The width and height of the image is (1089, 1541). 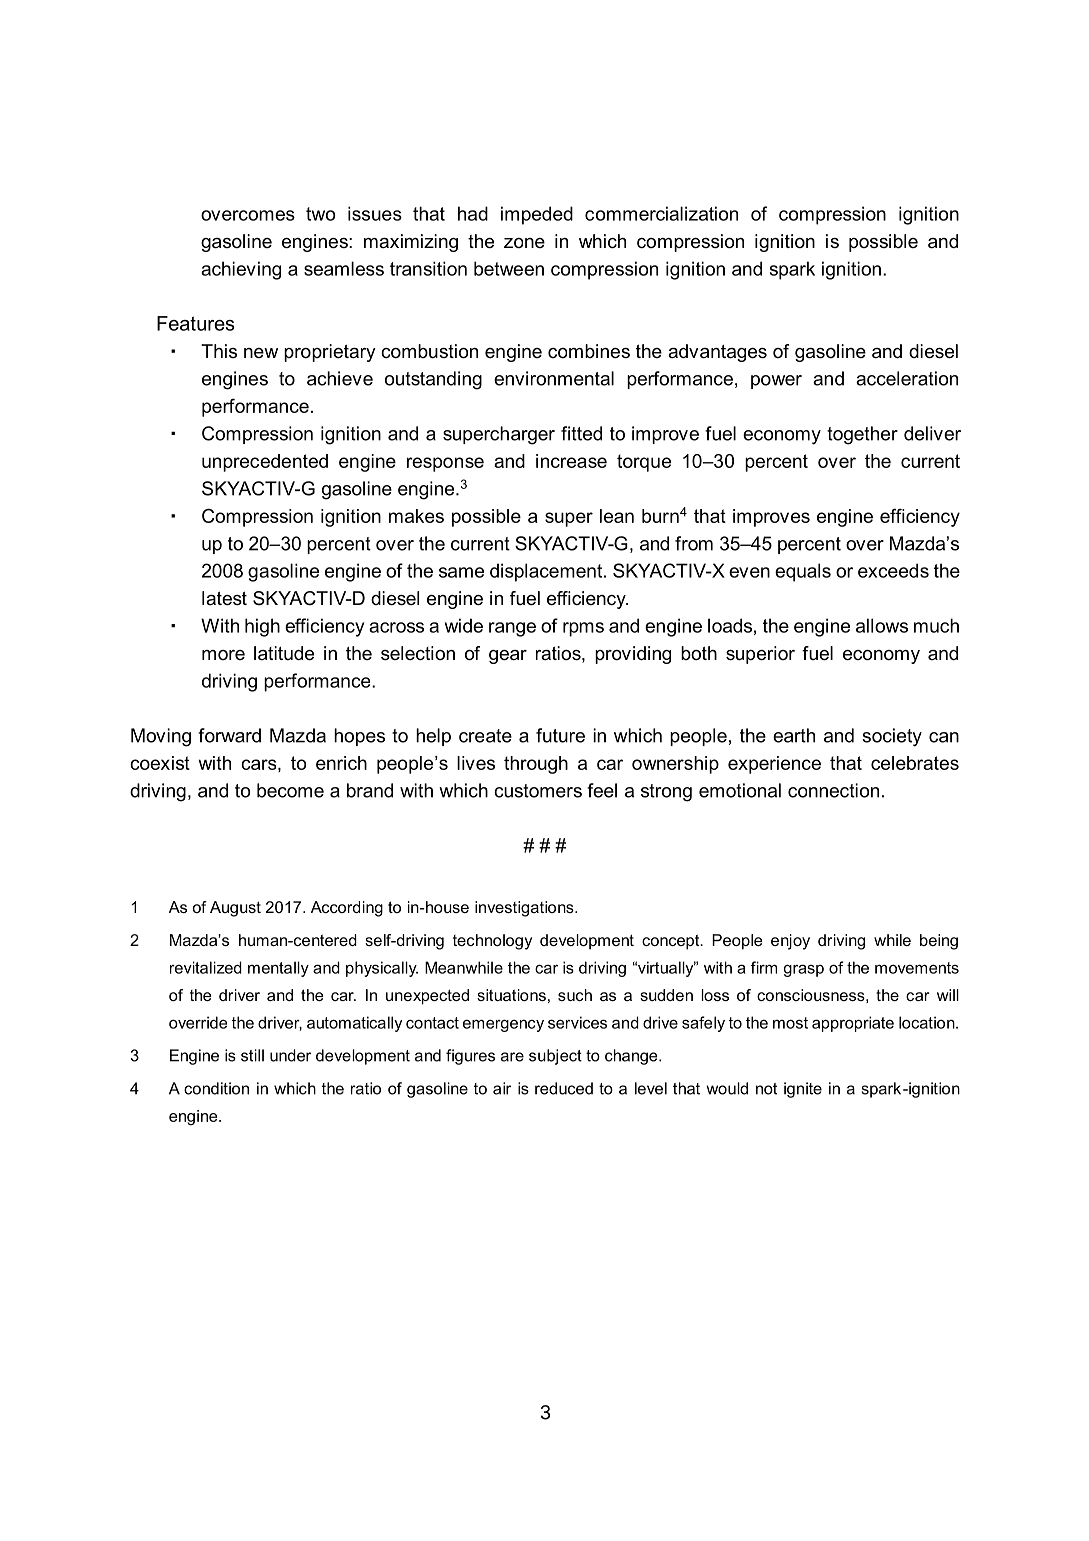 I want to click on latitude, so click(x=284, y=653).
